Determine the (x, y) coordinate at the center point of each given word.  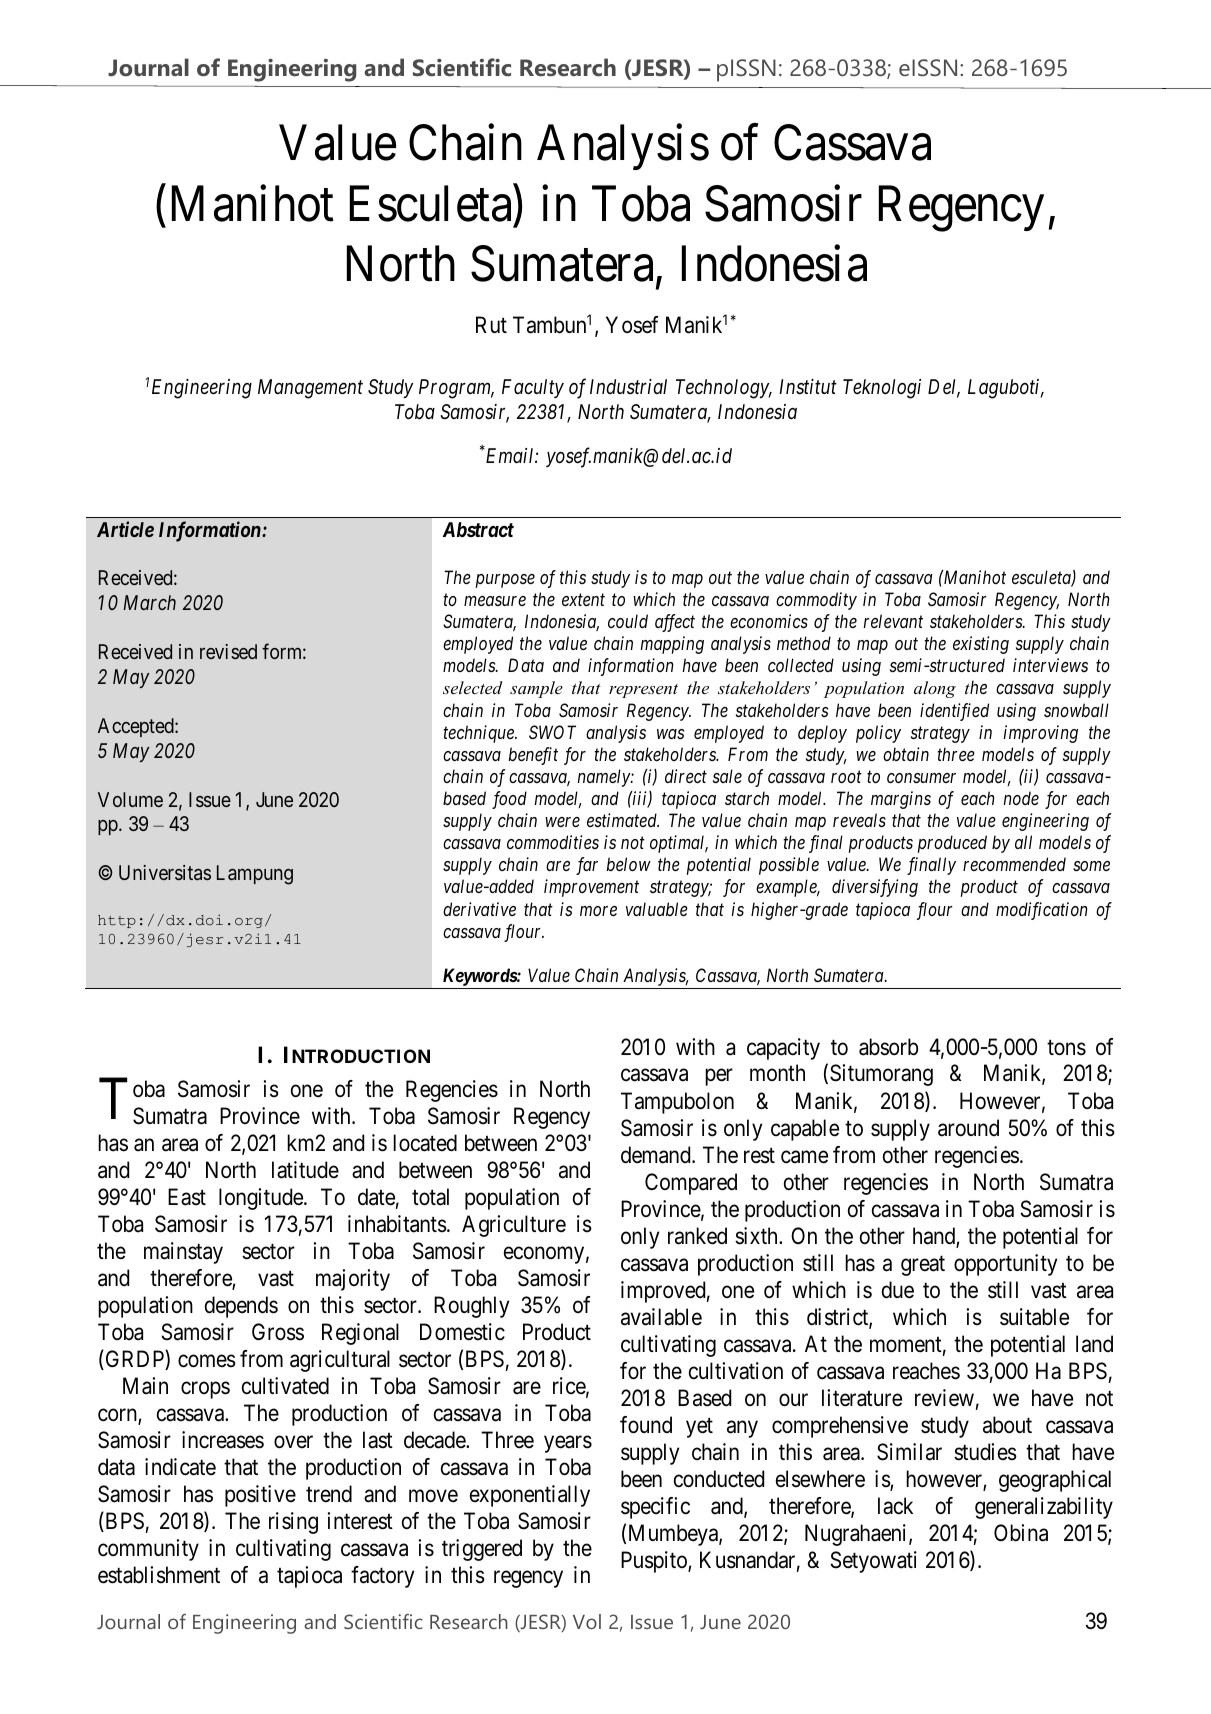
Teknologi (882, 389)
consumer (921, 778)
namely (604, 778)
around (968, 1128)
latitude (305, 1170)
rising (293, 1523)
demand (657, 1155)
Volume (130, 799)
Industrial (628, 386)
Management (310, 389)
